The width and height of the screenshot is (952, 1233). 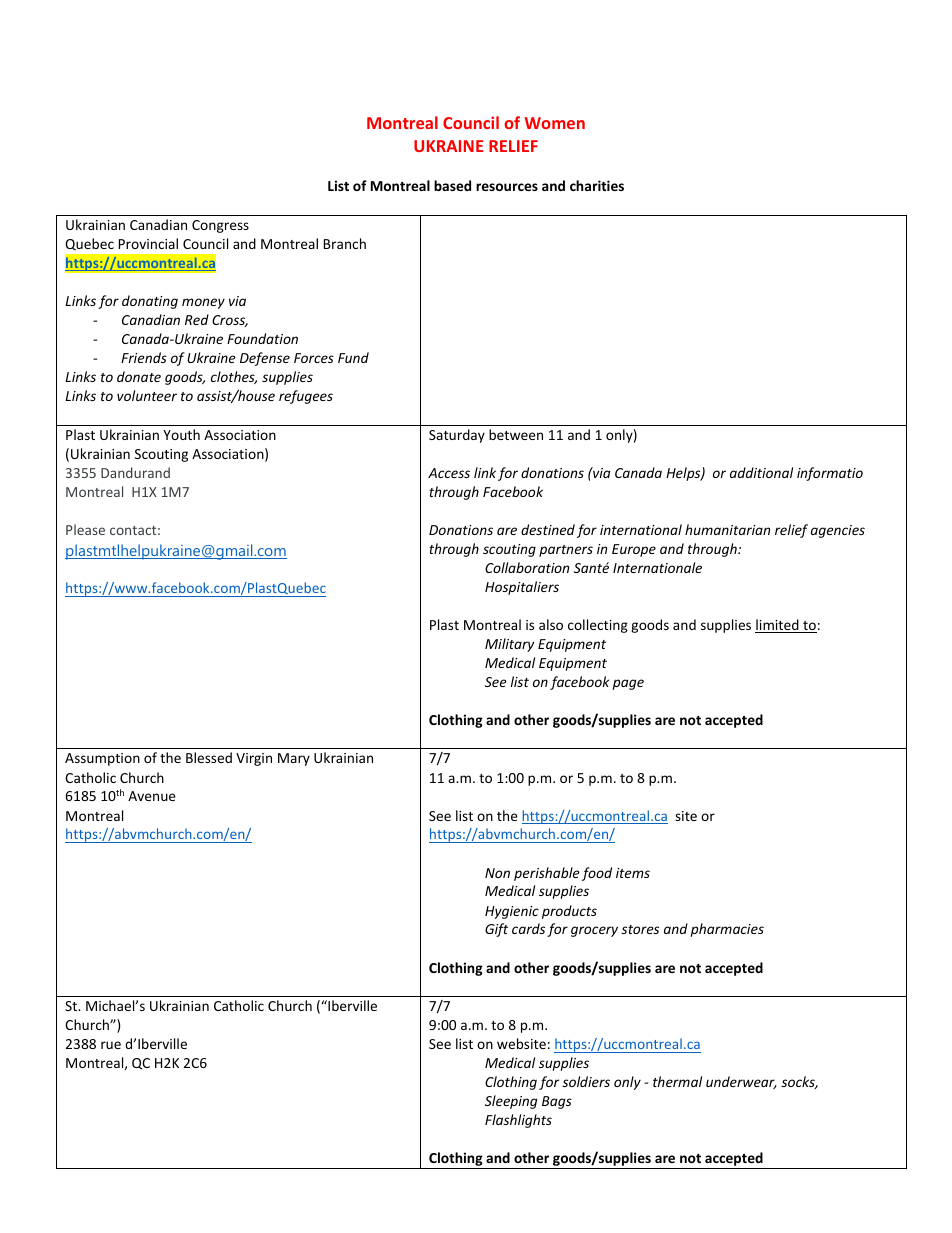 I want to click on Congress, so click(x=220, y=226).
